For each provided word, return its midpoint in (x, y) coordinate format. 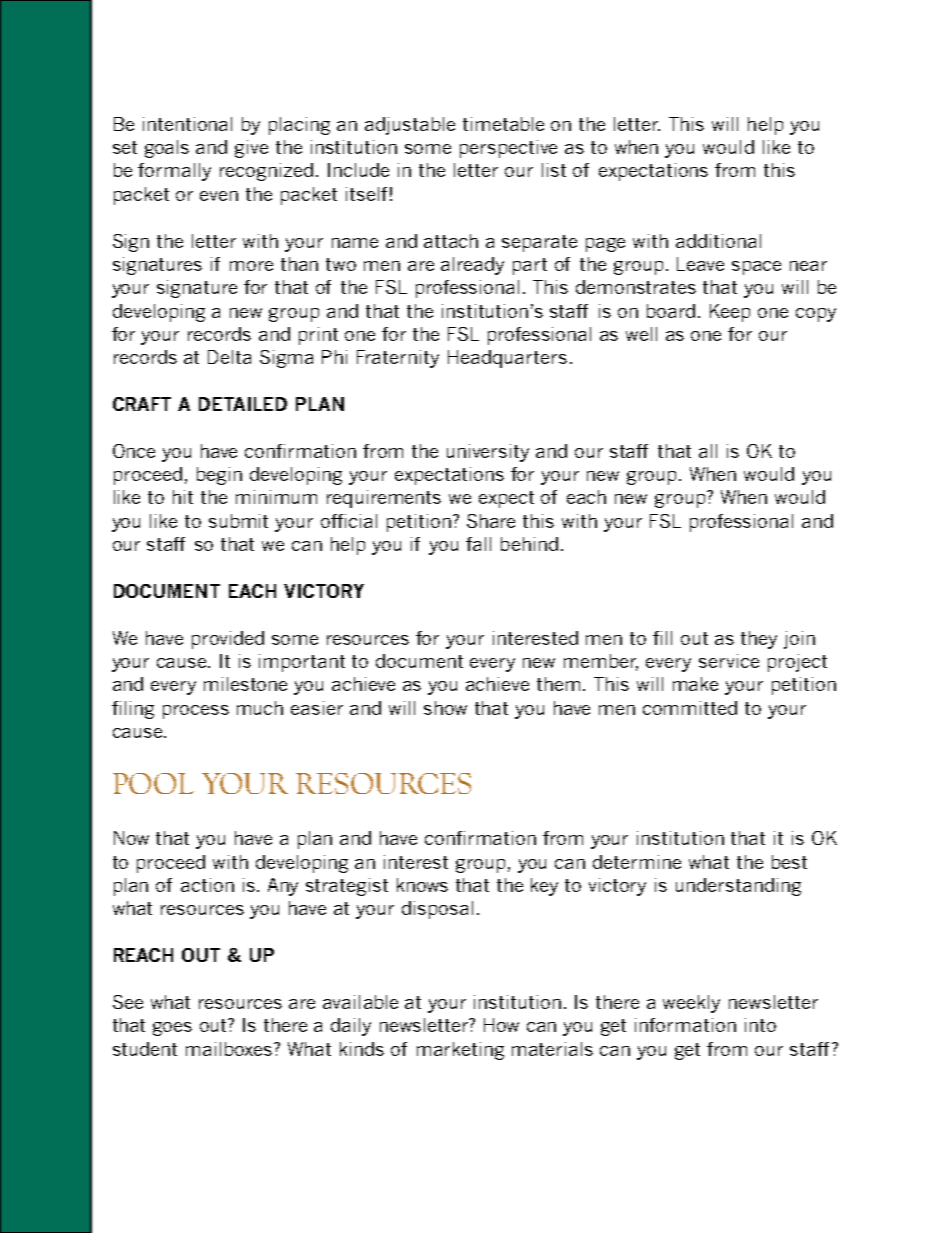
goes (172, 1029)
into (760, 1025)
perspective (508, 149)
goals (167, 149)
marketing (460, 1051)
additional (718, 241)
